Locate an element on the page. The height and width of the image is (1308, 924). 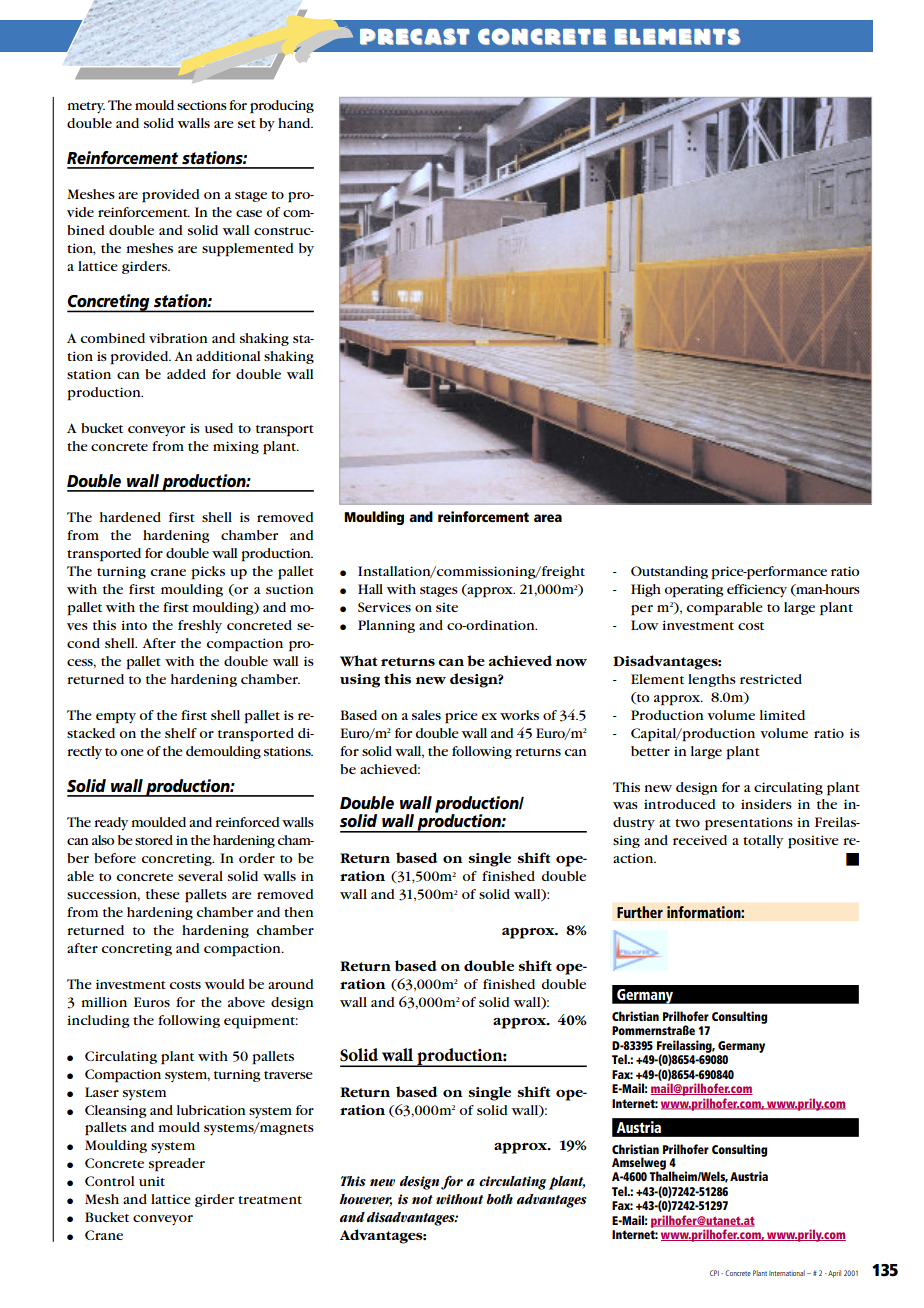
hand is located at coordinates (295, 123).
